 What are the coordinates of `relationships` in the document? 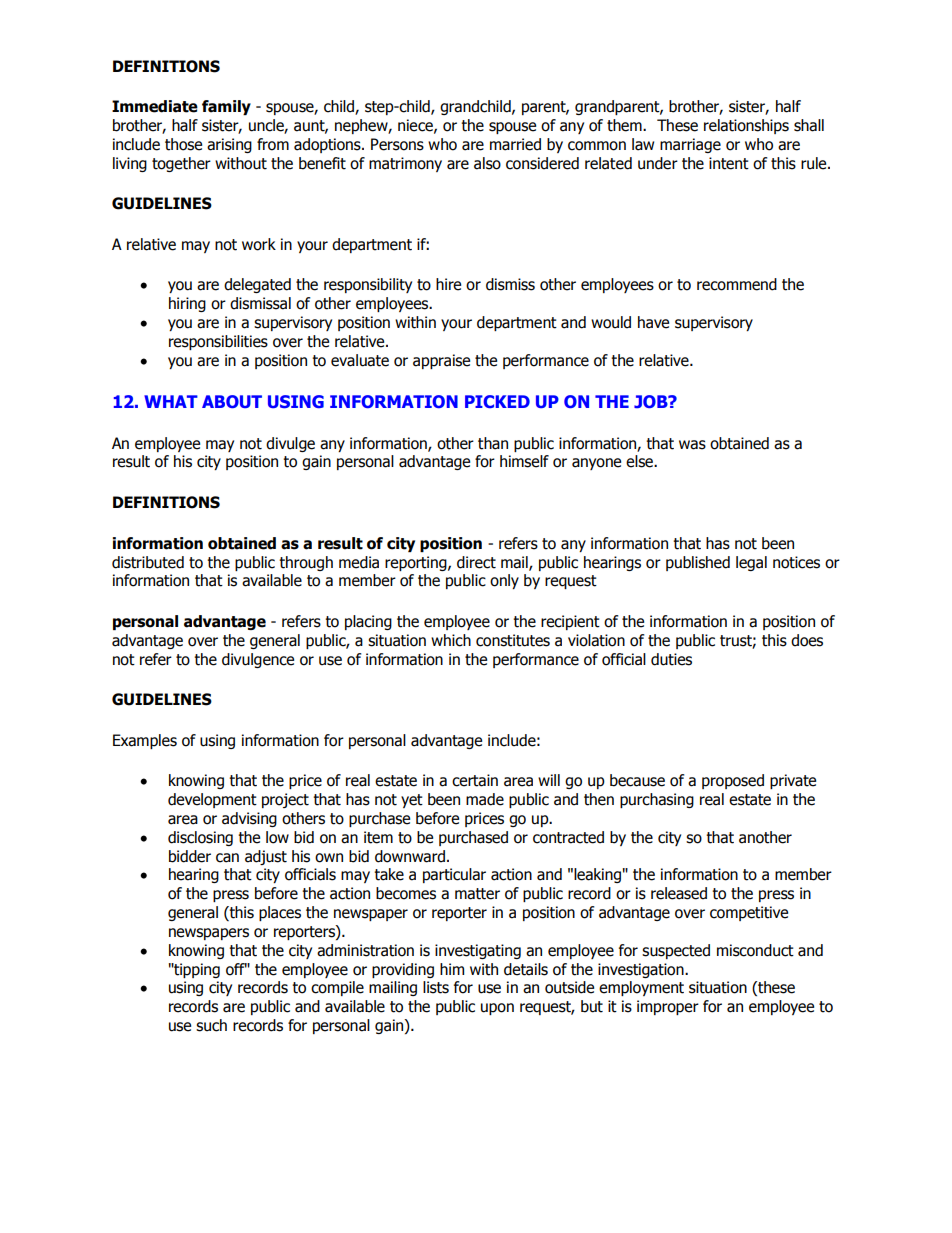 It's located at (746, 126).
